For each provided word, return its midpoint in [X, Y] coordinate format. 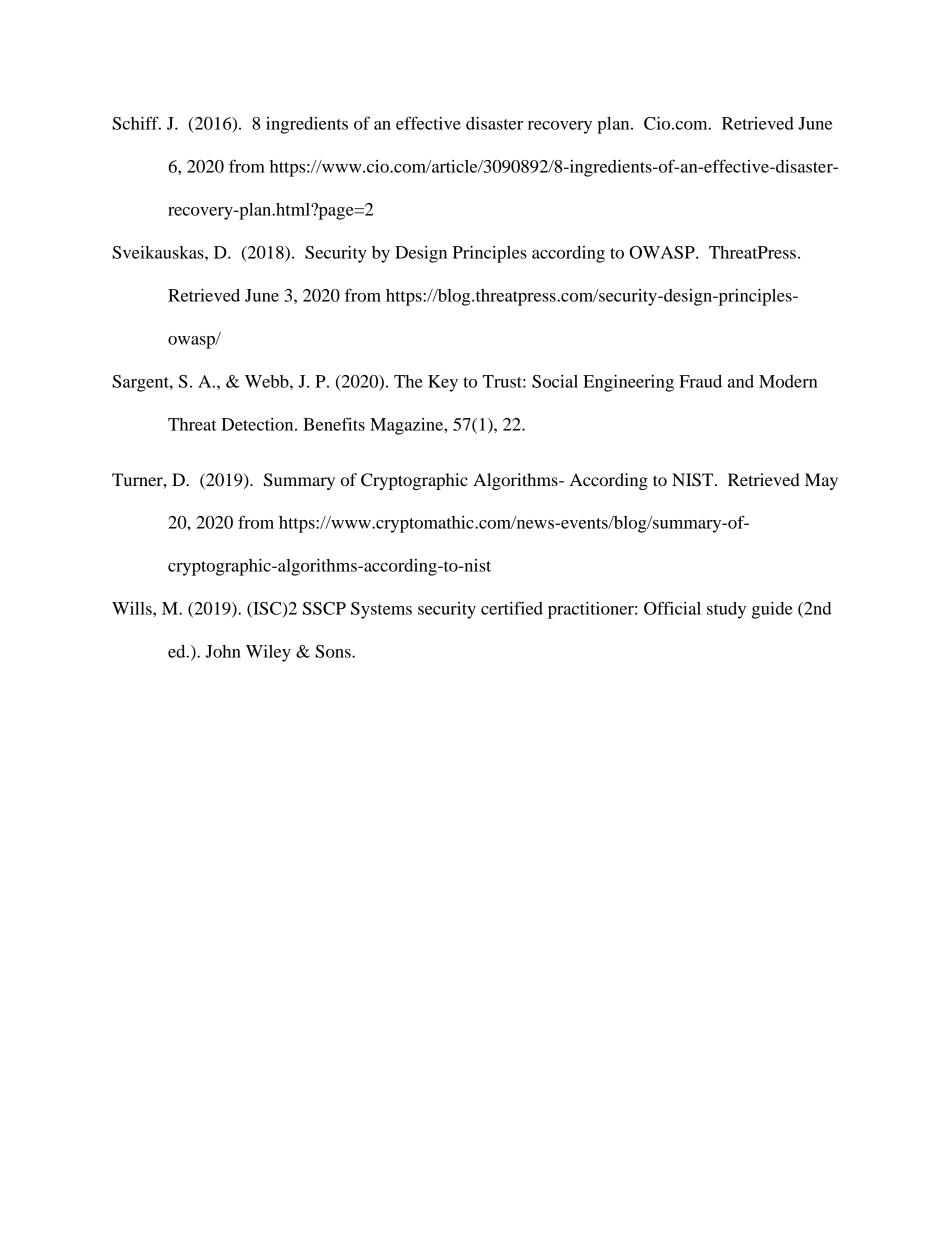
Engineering [628, 383]
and [741, 381]
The [408, 381]
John [223, 651]
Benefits [334, 424]
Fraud [700, 381]
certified [512, 608]
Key [443, 383]
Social [555, 381]
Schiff [136, 123]
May [821, 481]
